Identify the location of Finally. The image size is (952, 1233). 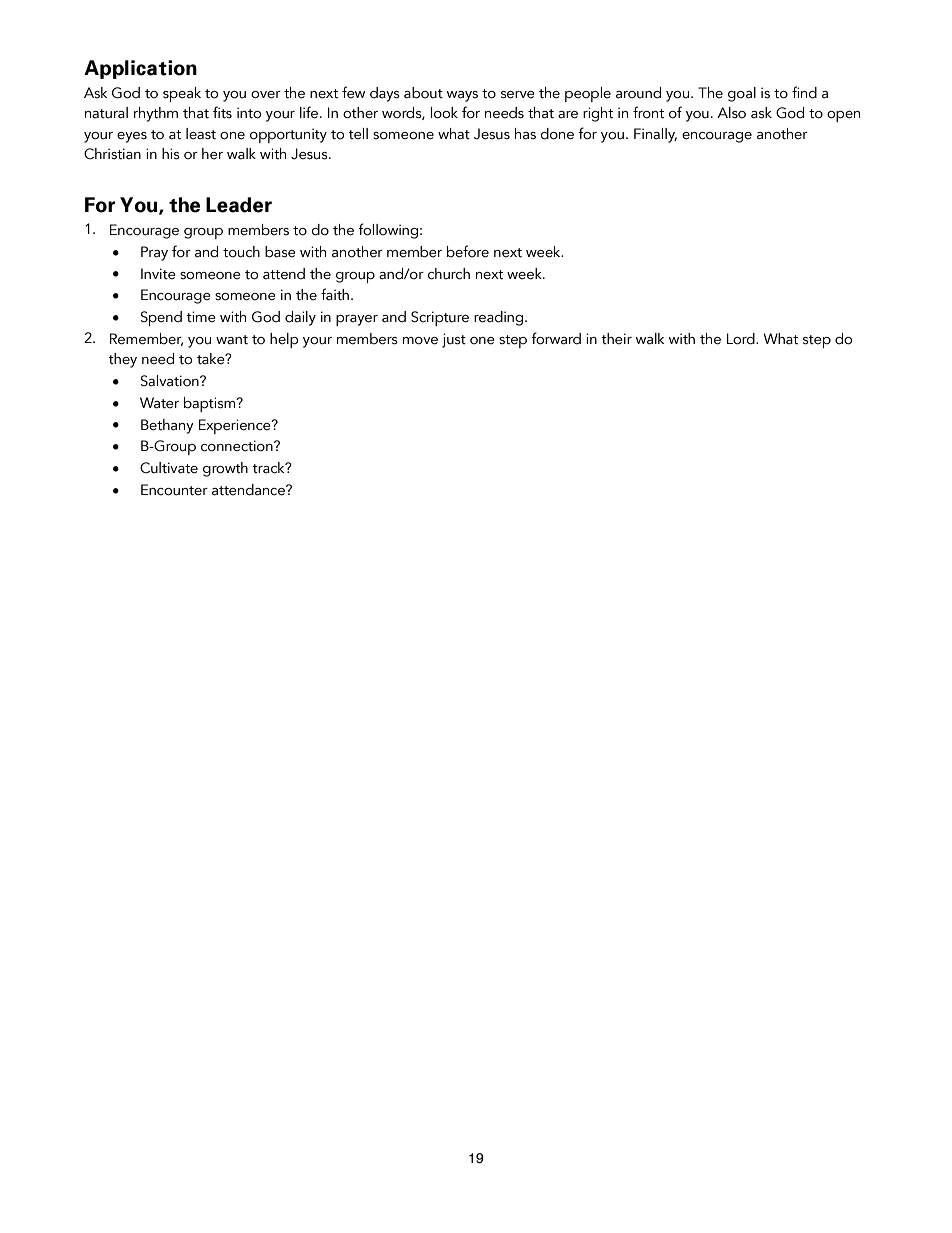
(655, 135).
